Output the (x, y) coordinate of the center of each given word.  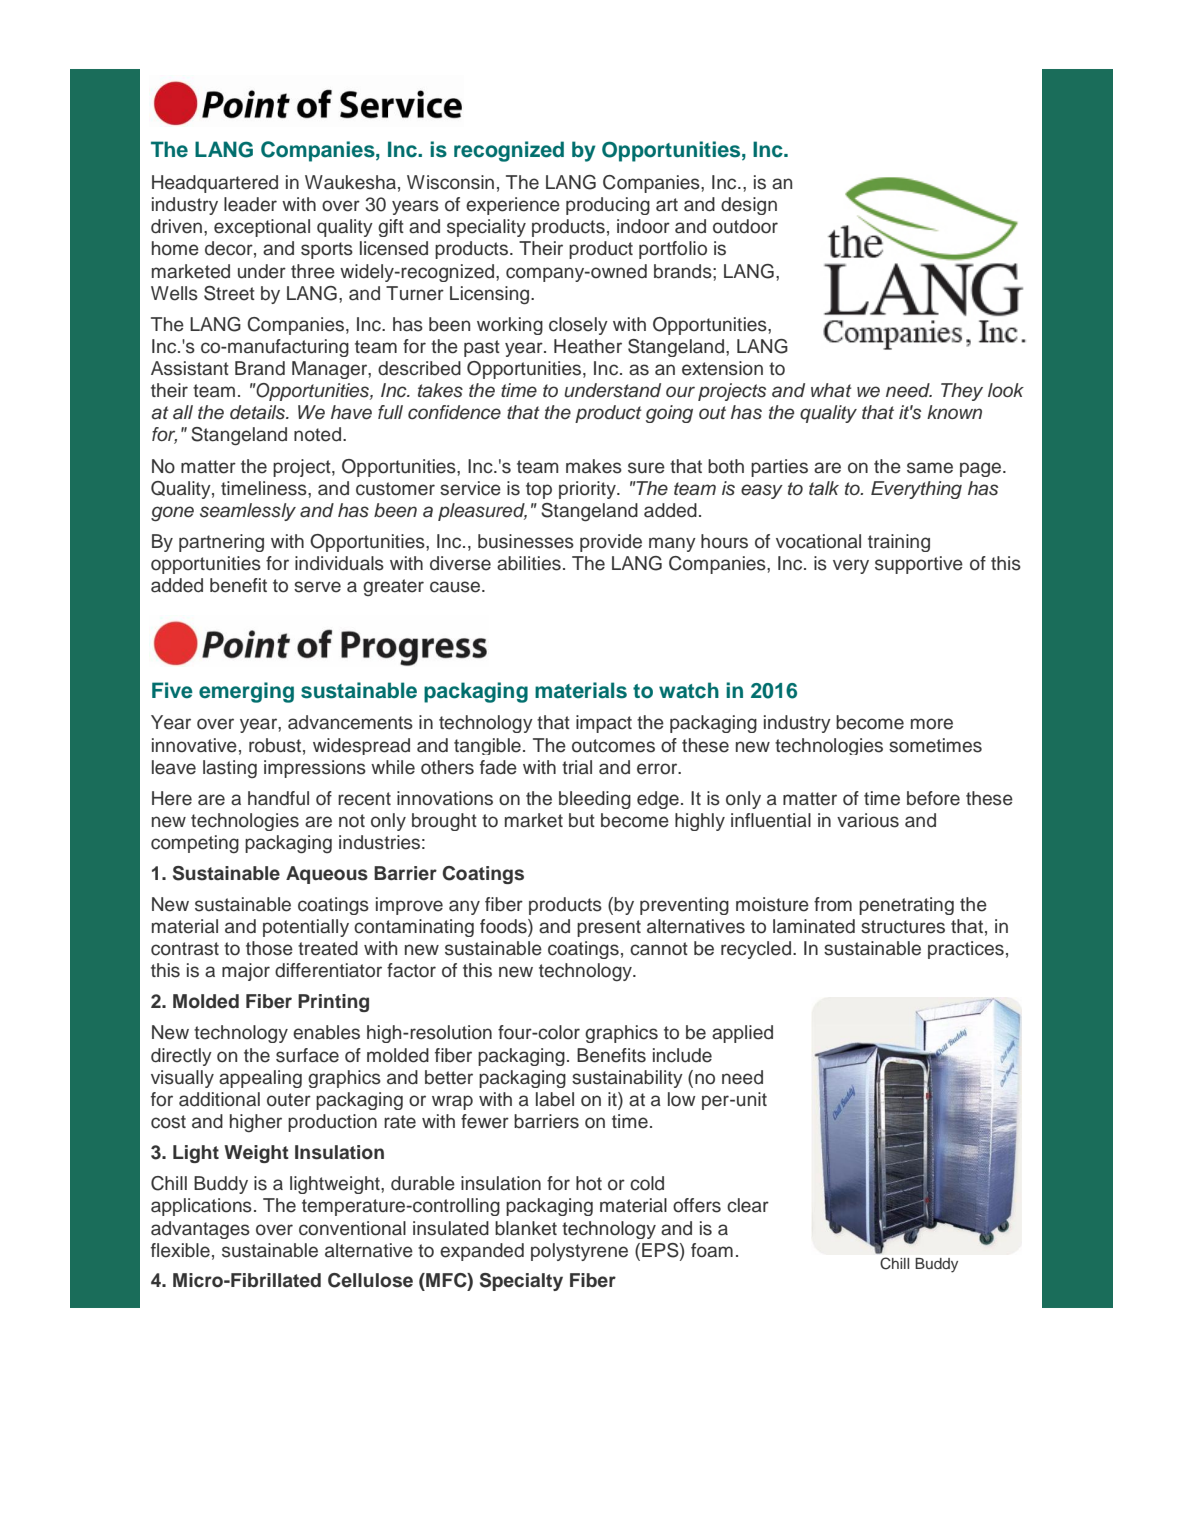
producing (608, 206)
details (258, 412)
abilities (529, 563)
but (582, 820)
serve (317, 587)
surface (307, 1055)
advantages (200, 1230)
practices (966, 950)
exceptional (262, 228)
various (868, 820)
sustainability (627, 1079)
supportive (919, 565)
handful (278, 798)
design (749, 206)
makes (594, 466)
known (954, 412)
